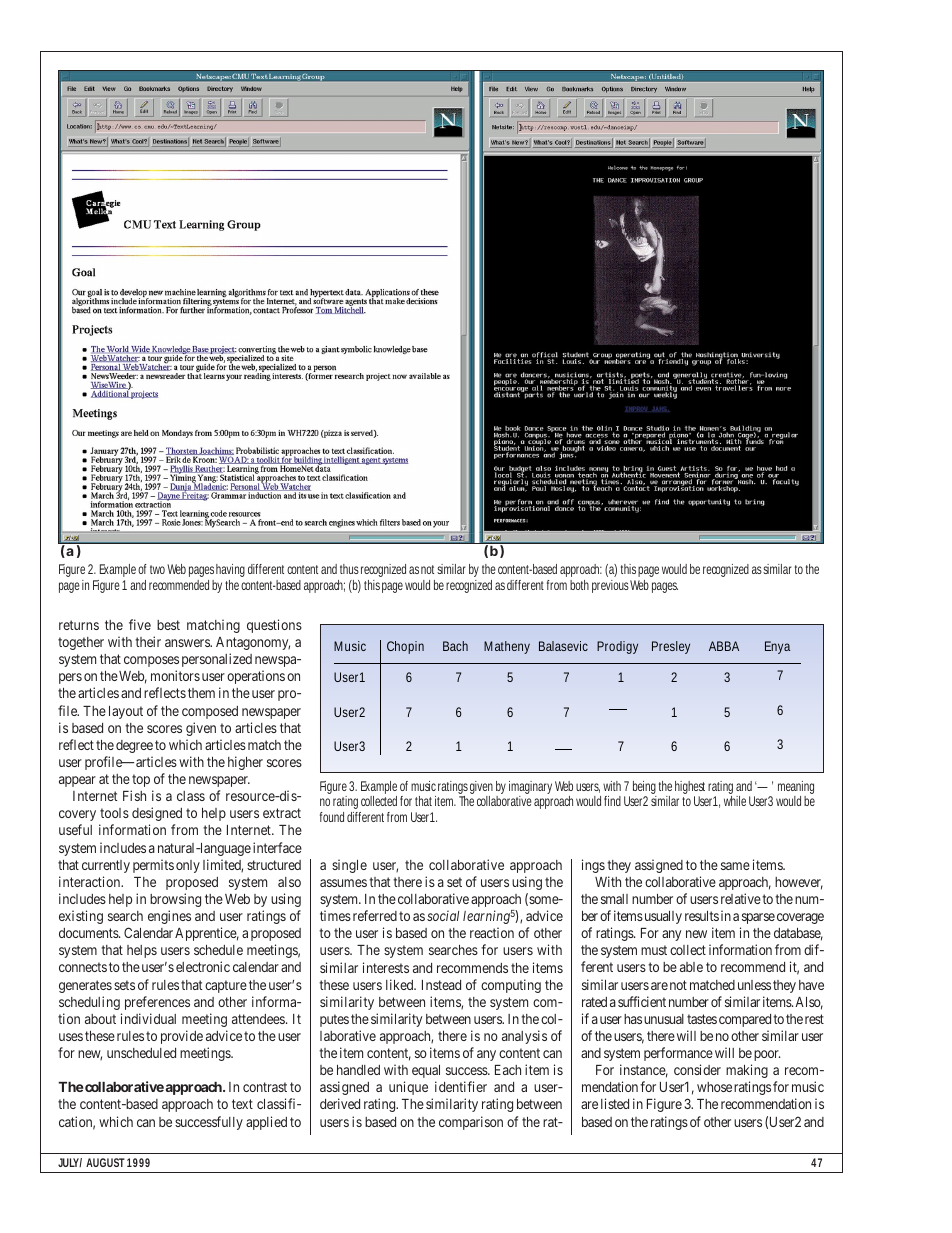 The height and width of the screenshot is (1233, 952). I want to click on Instead, so click(441, 985).
